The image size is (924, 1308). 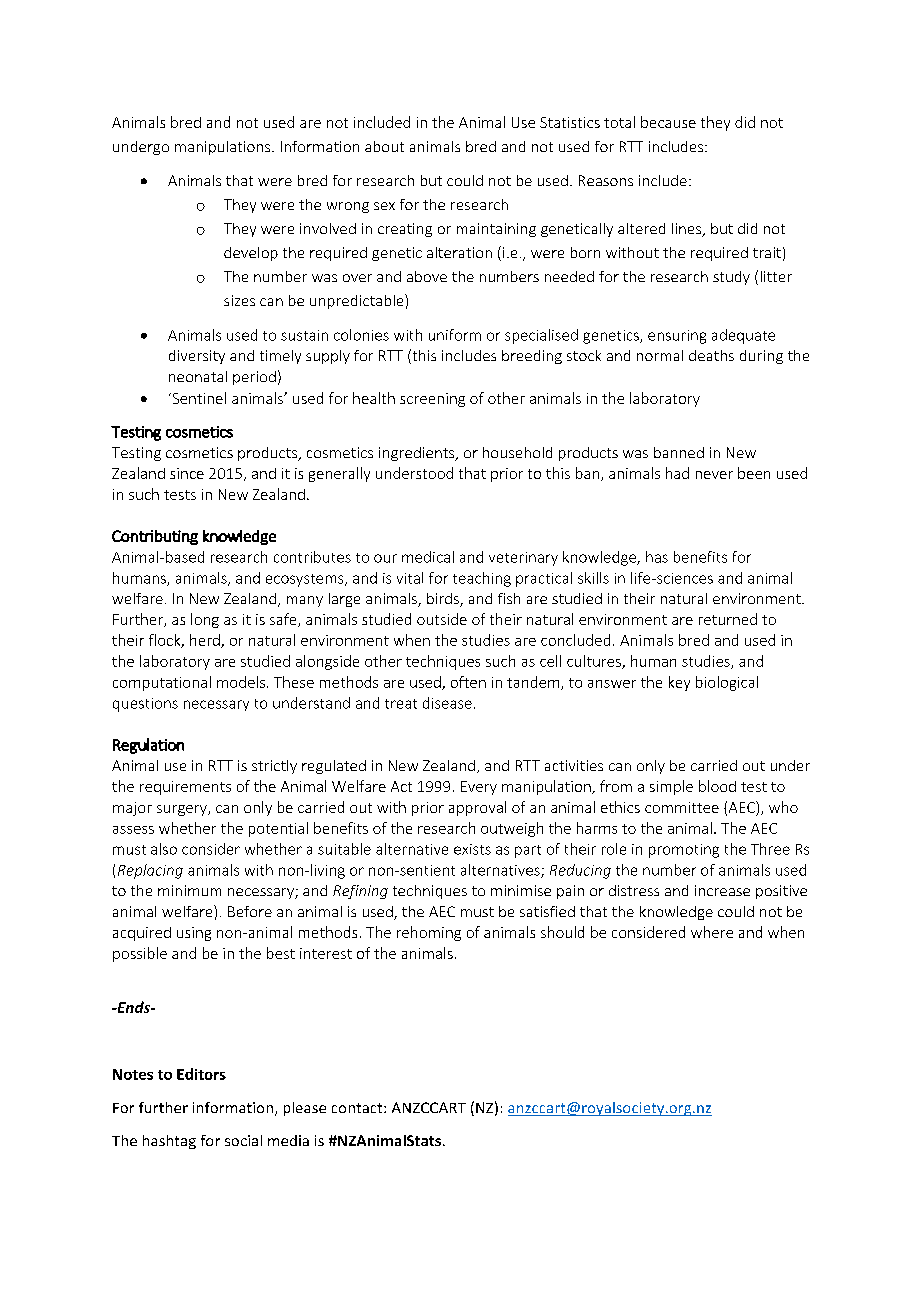 I want to click on develop, so click(x=251, y=254).
